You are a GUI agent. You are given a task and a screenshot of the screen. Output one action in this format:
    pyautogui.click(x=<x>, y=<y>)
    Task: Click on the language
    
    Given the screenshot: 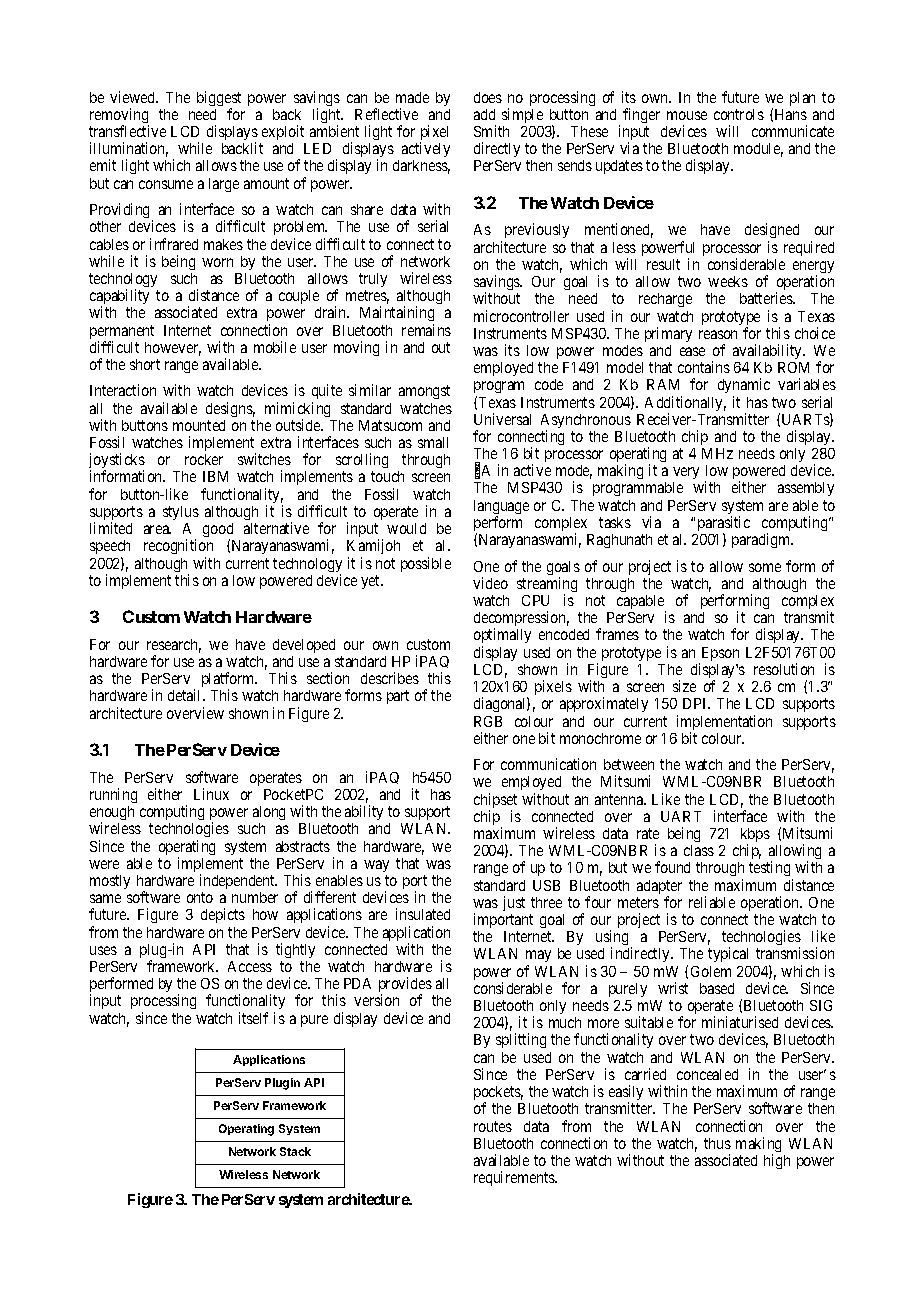 What is the action you would take?
    pyautogui.click(x=501, y=508)
